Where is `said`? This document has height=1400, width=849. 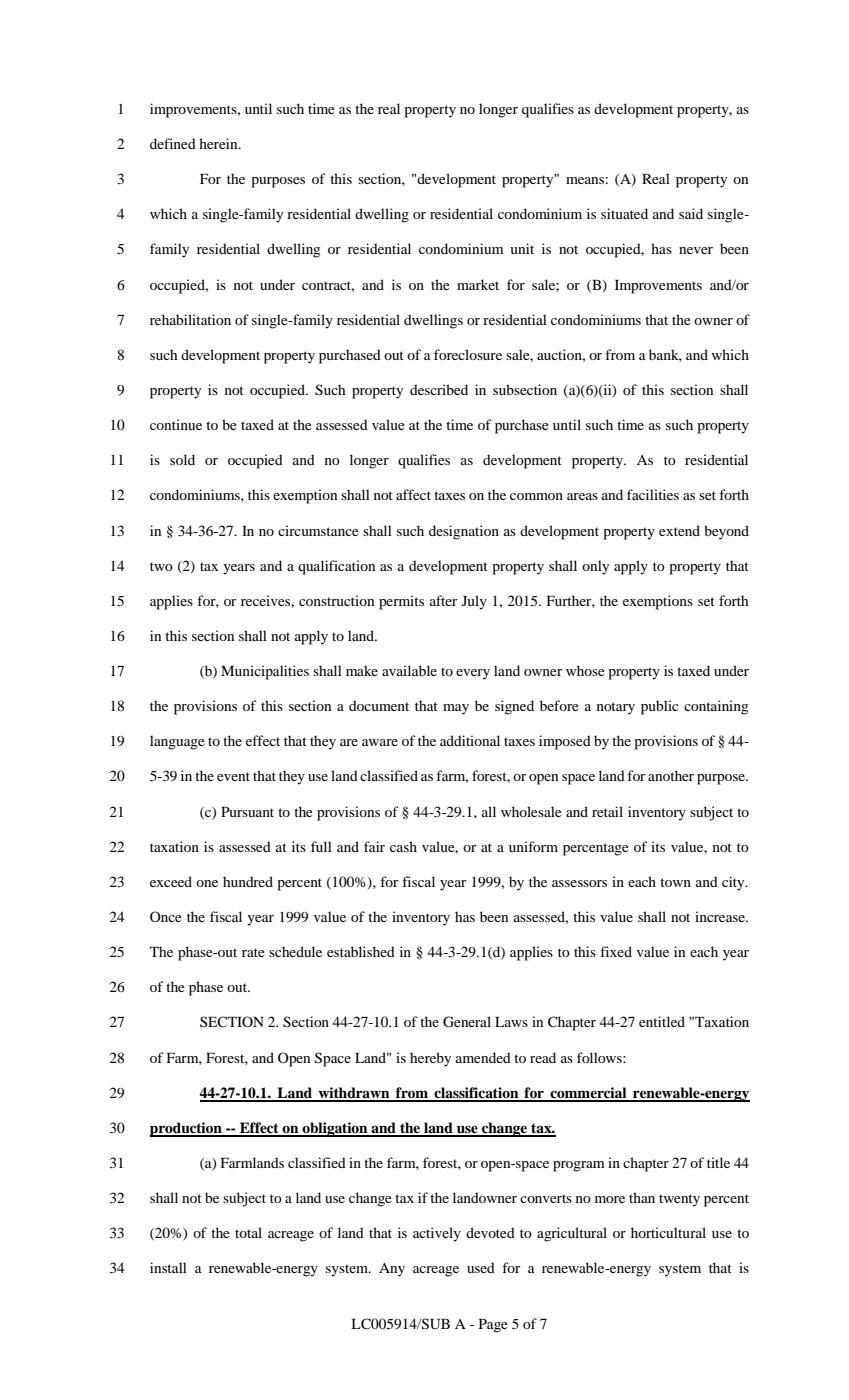 said is located at coordinates (691, 213).
